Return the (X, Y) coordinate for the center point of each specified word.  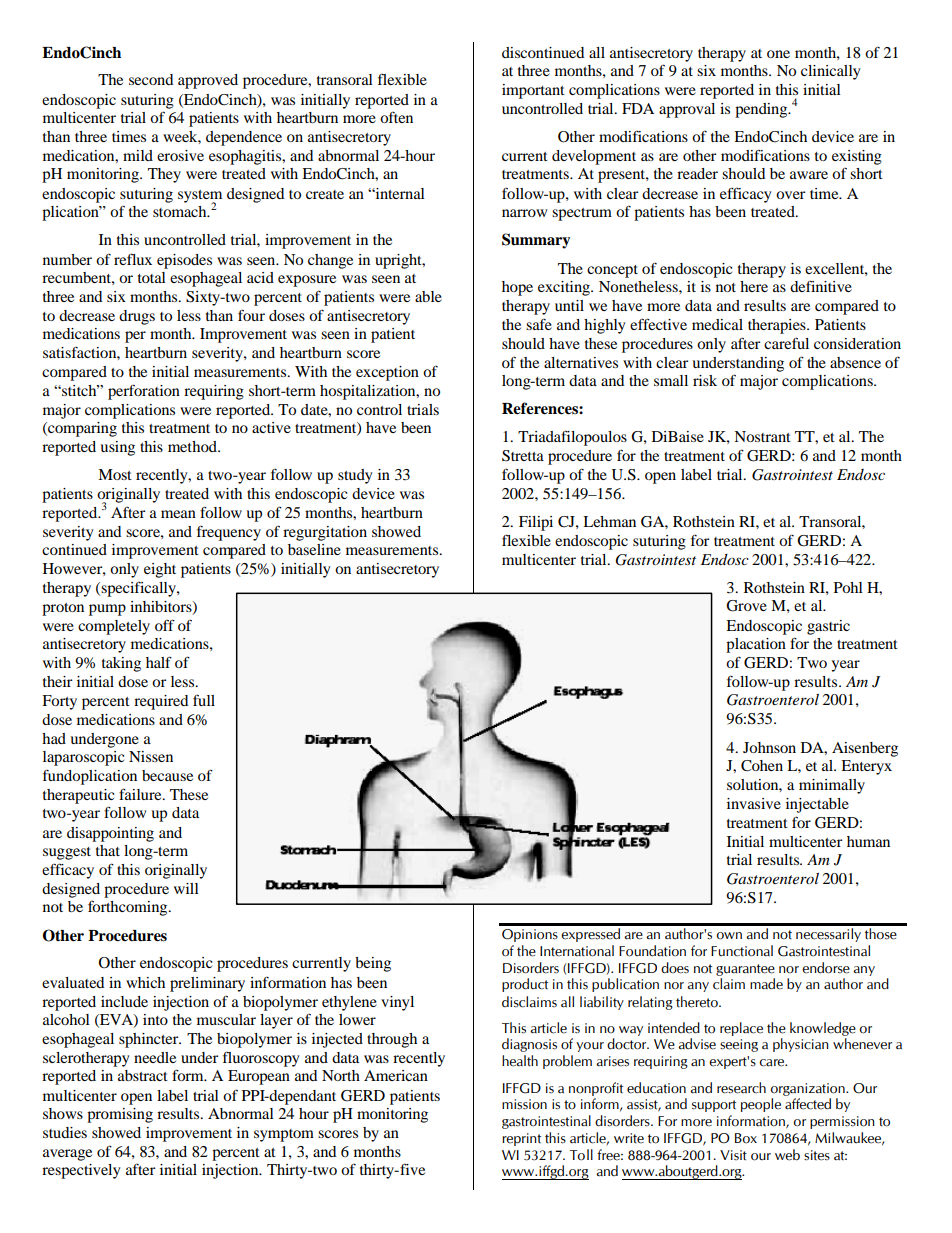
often (396, 117)
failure (141, 794)
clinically (830, 72)
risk (705, 380)
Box (746, 1138)
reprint (521, 1139)
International (577, 951)
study (355, 476)
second (151, 79)
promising (120, 1115)
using (117, 448)
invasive (754, 803)
